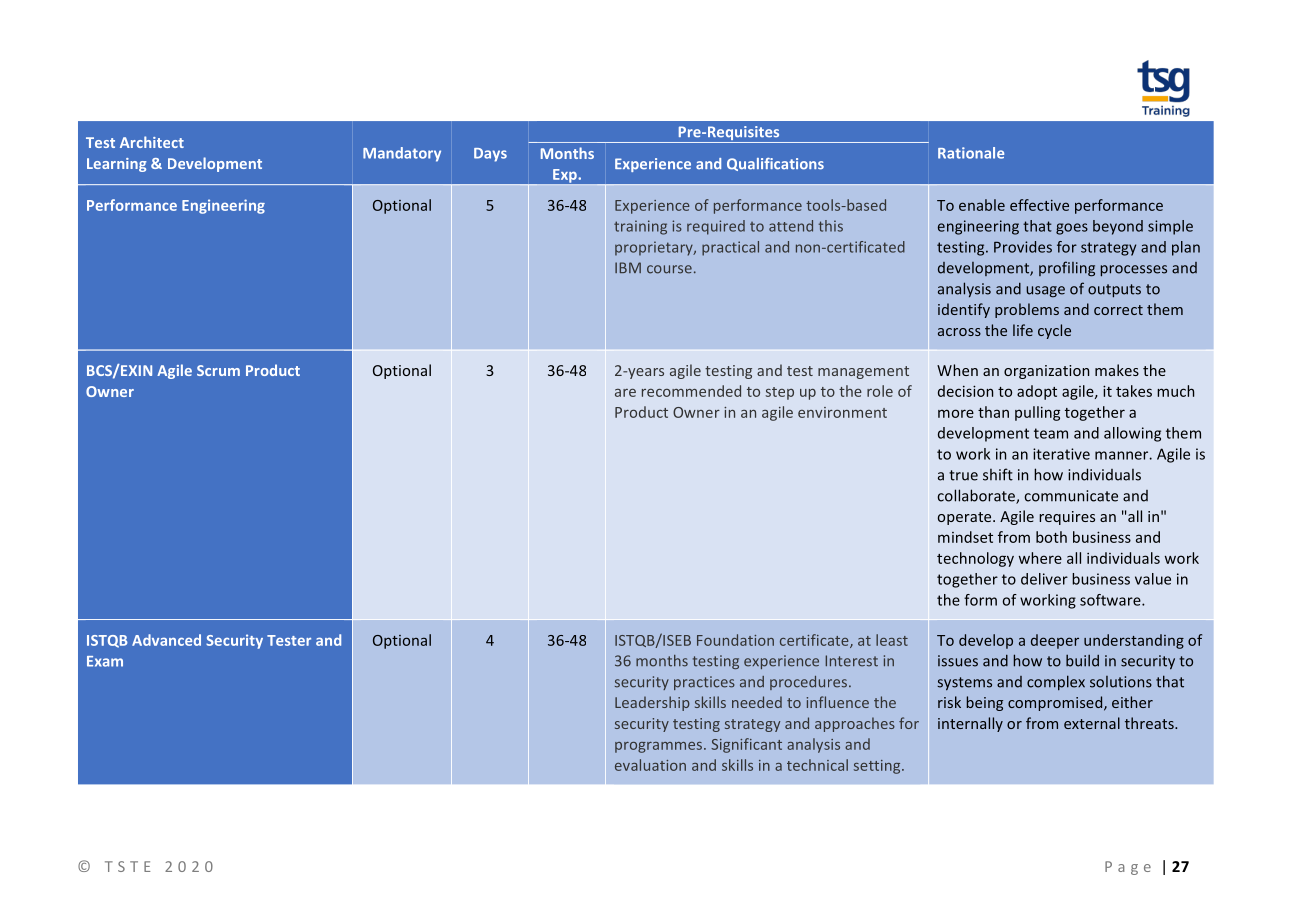 The height and width of the screenshot is (924, 1308). What do you see at coordinates (1061, 454) in the screenshot?
I see `iterative` at bounding box center [1061, 454].
